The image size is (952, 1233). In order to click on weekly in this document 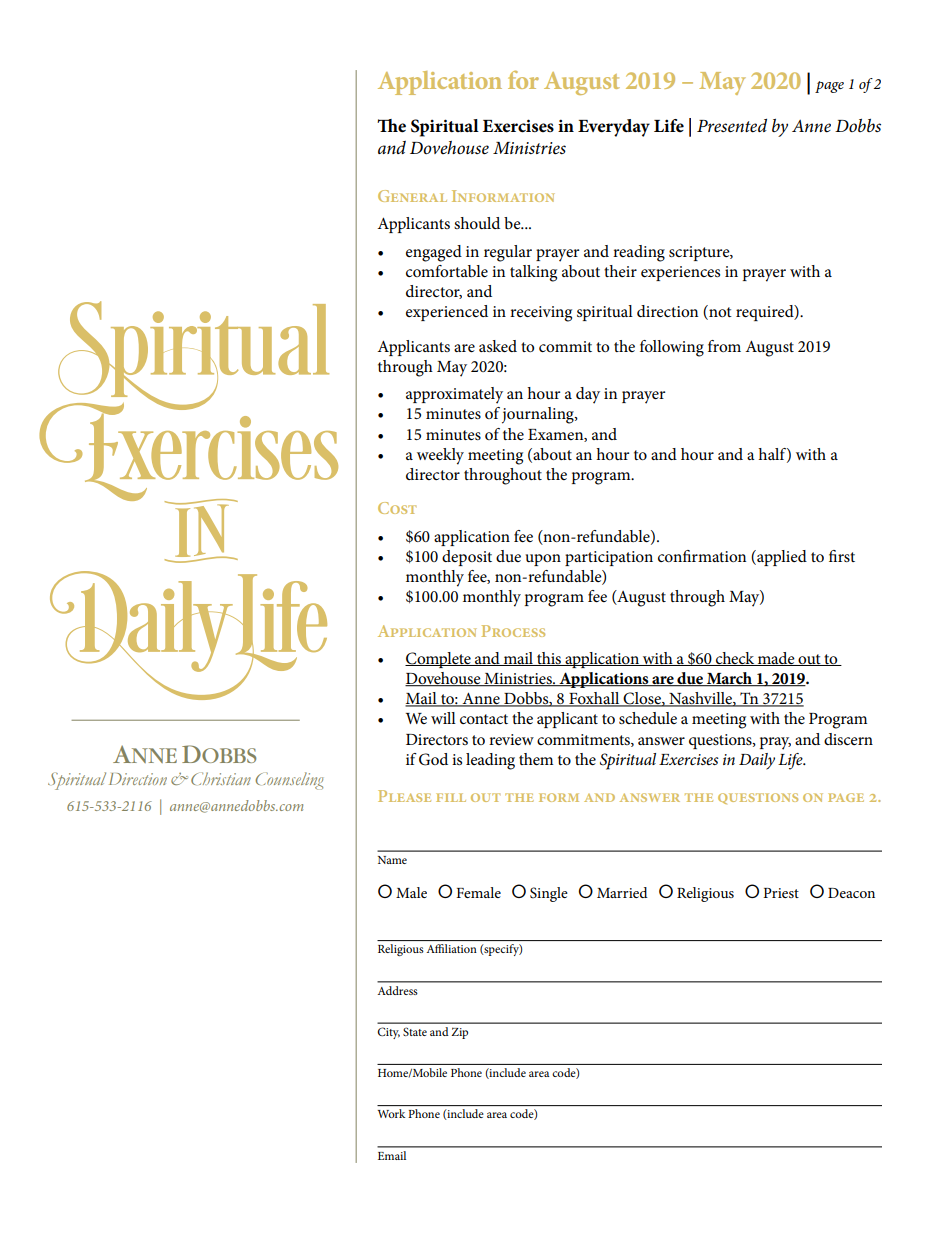, I will do `click(440, 456)`.
